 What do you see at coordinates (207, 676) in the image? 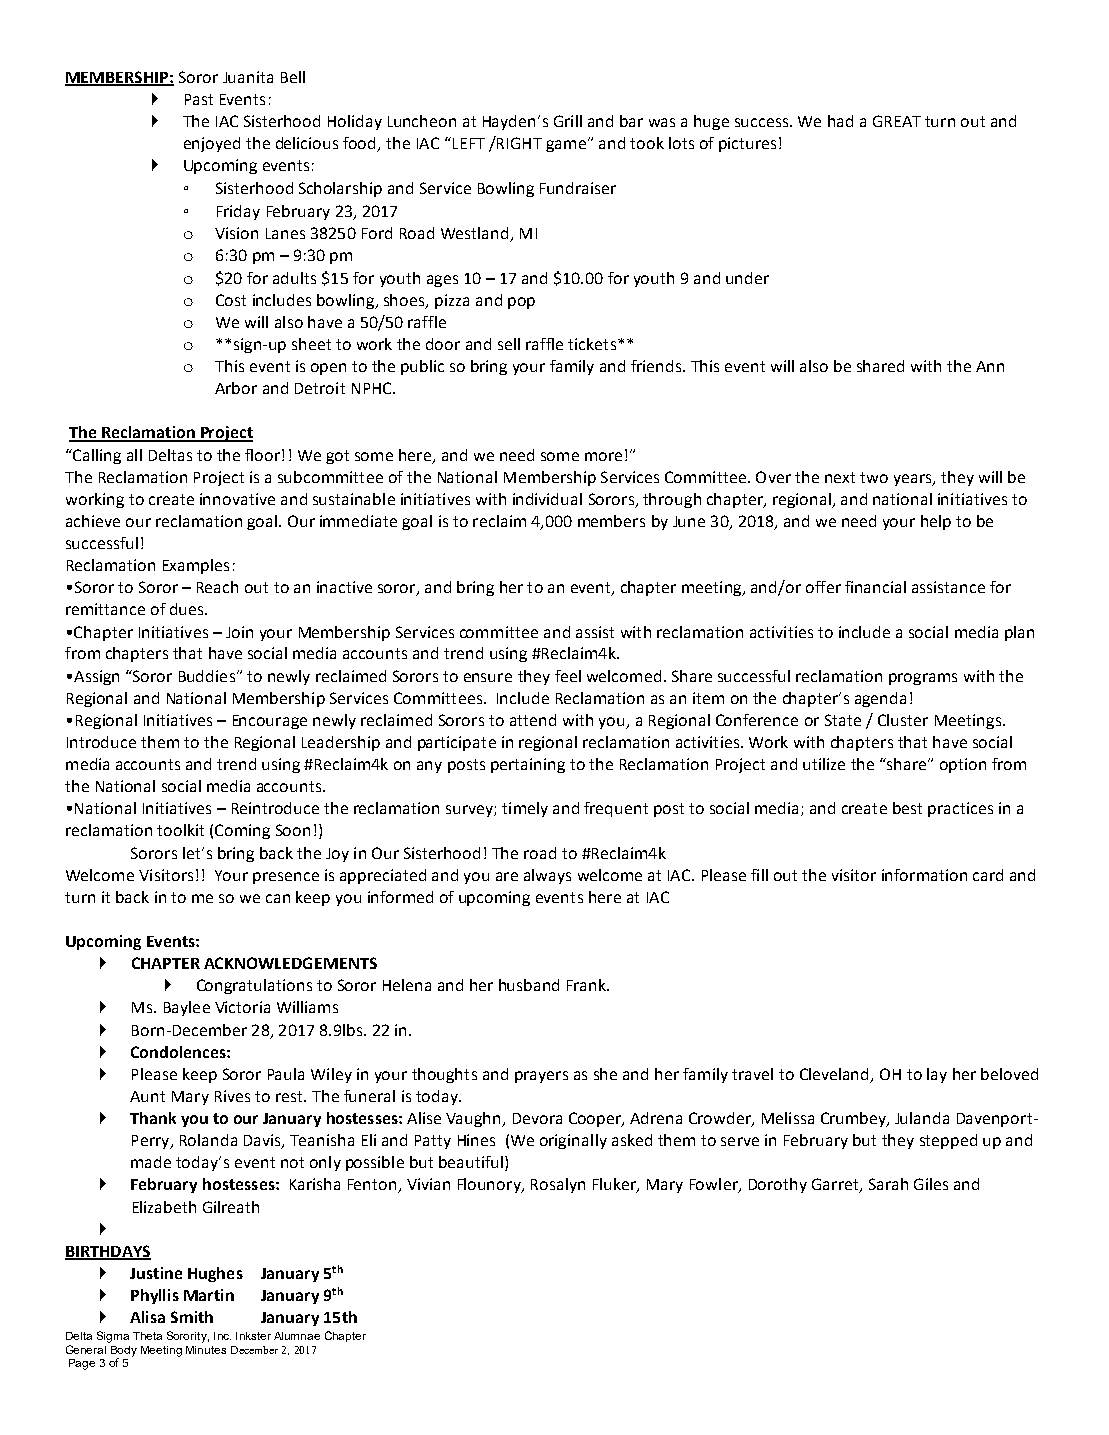
I see `Buddies` at bounding box center [207, 676].
